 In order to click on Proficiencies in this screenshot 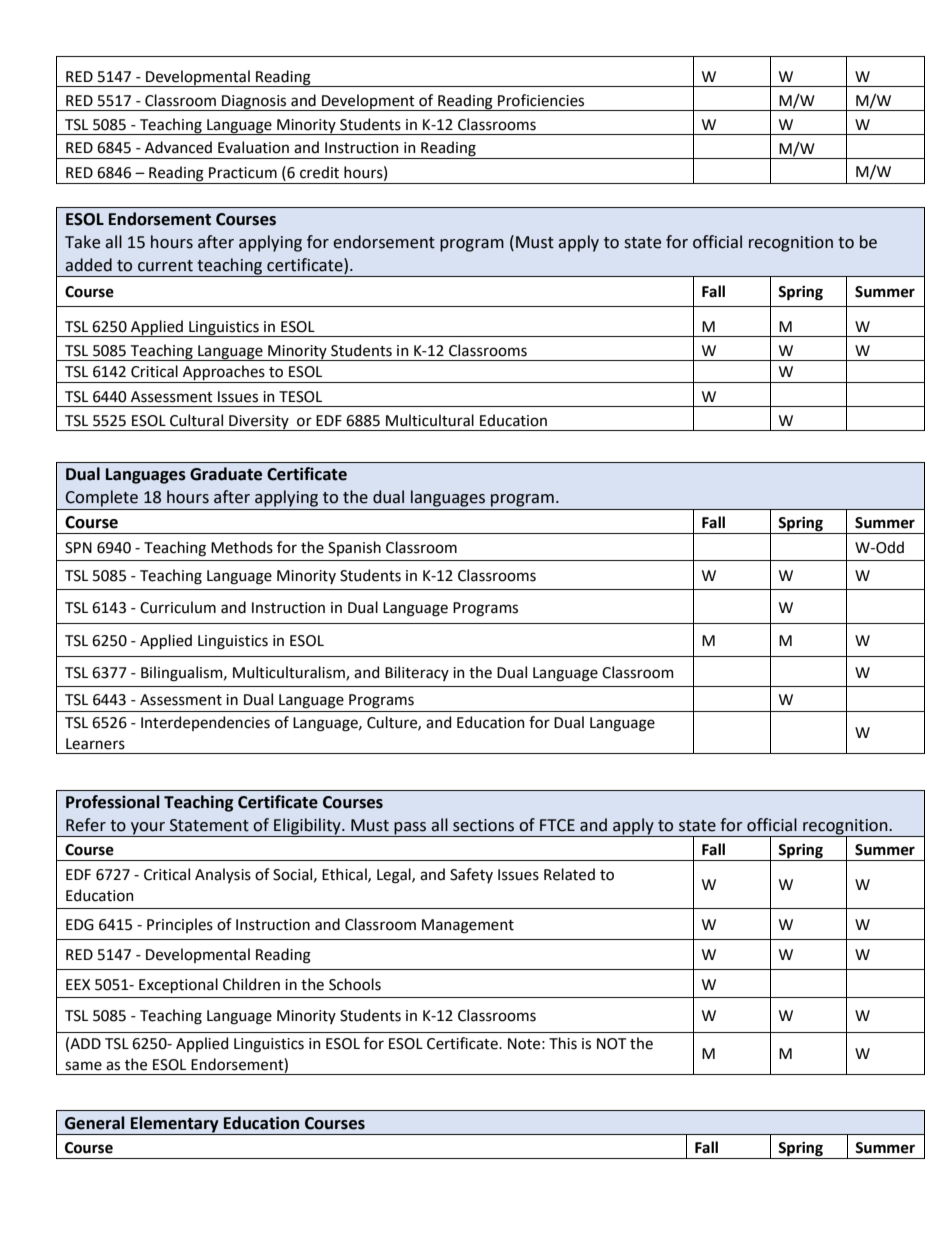, I will do `click(541, 100)`.
